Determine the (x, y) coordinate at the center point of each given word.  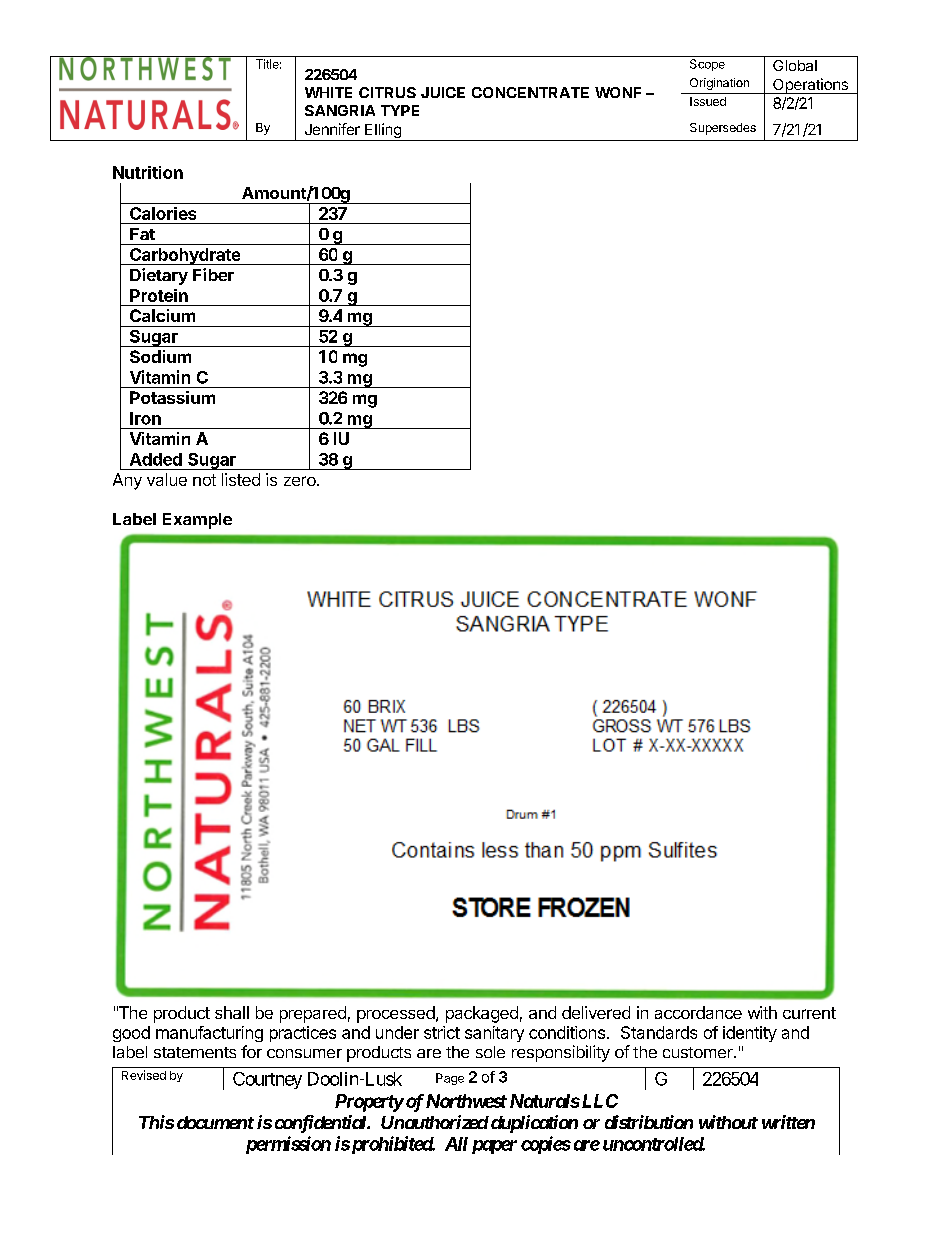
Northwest (466, 1101)
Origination (719, 84)
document (215, 1122)
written (788, 1122)
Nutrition (148, 172)
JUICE (443, 92)
